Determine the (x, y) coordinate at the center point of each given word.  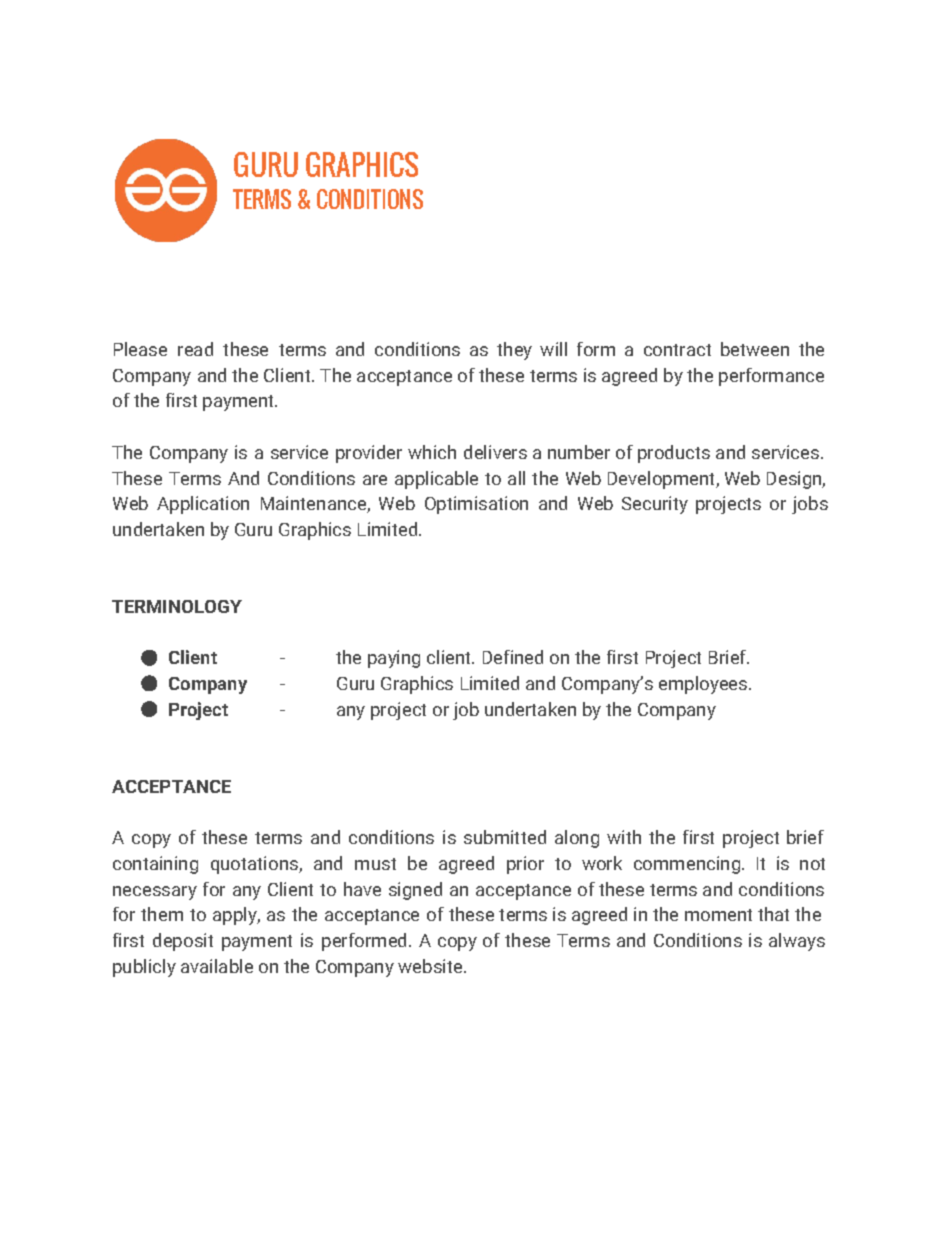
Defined (513, 657)
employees (703, 685)
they (514, 351)
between (755, 349)
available (217, 966)
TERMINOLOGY (177, 606)
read (195, 349)
